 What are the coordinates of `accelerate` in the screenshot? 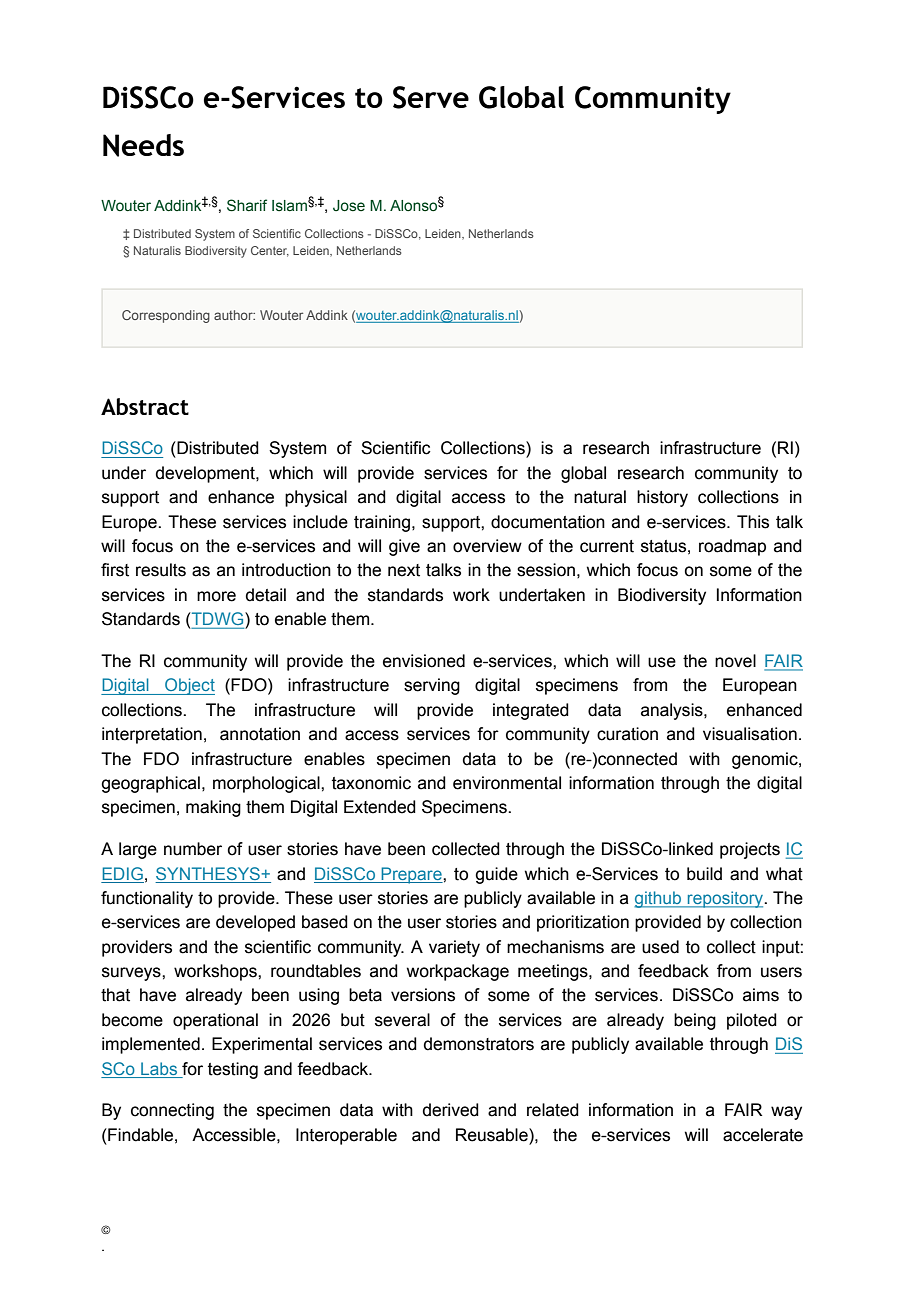 It's located at (763, 1135).
